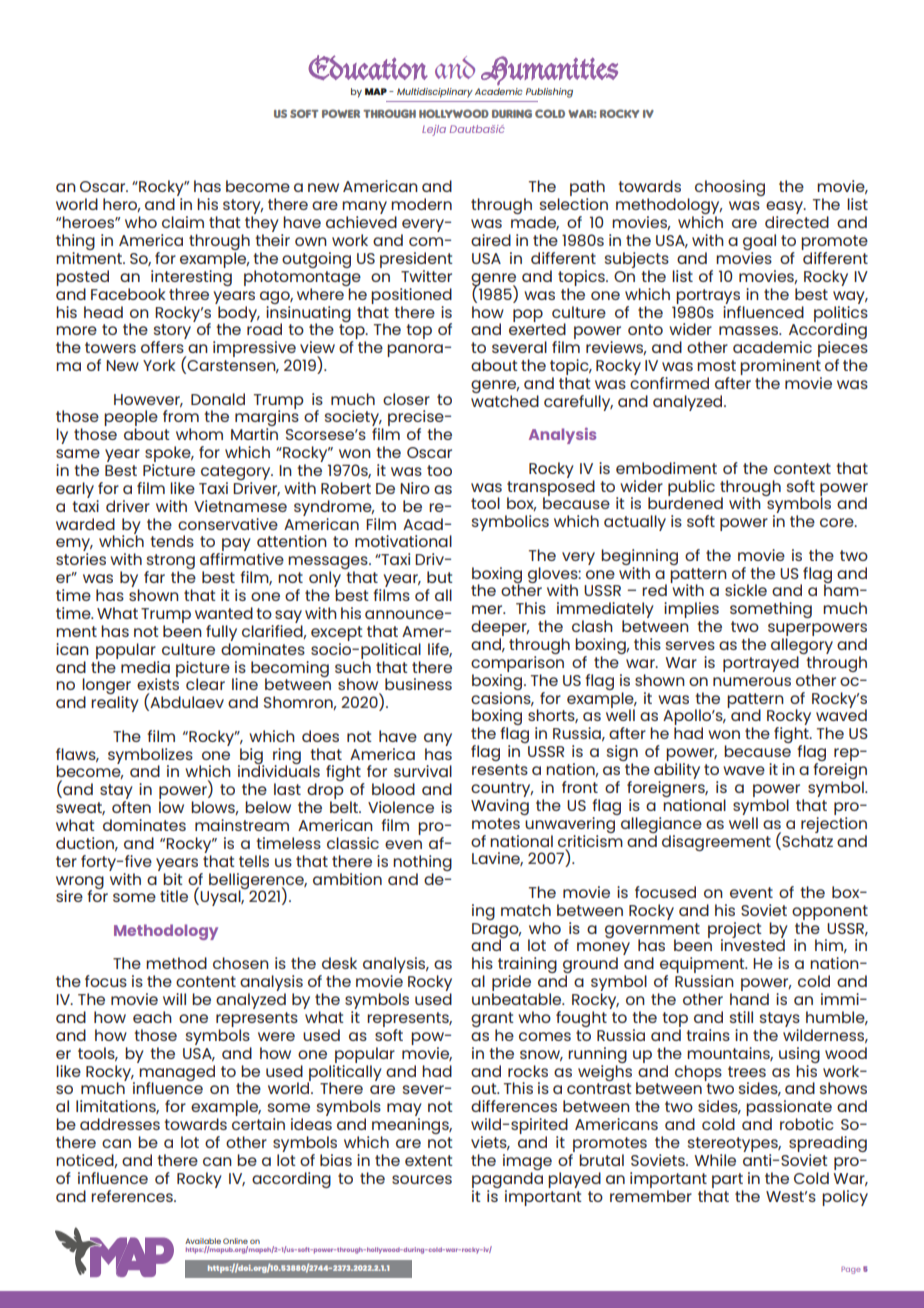  I want to click on claim, so click(183, 222).
